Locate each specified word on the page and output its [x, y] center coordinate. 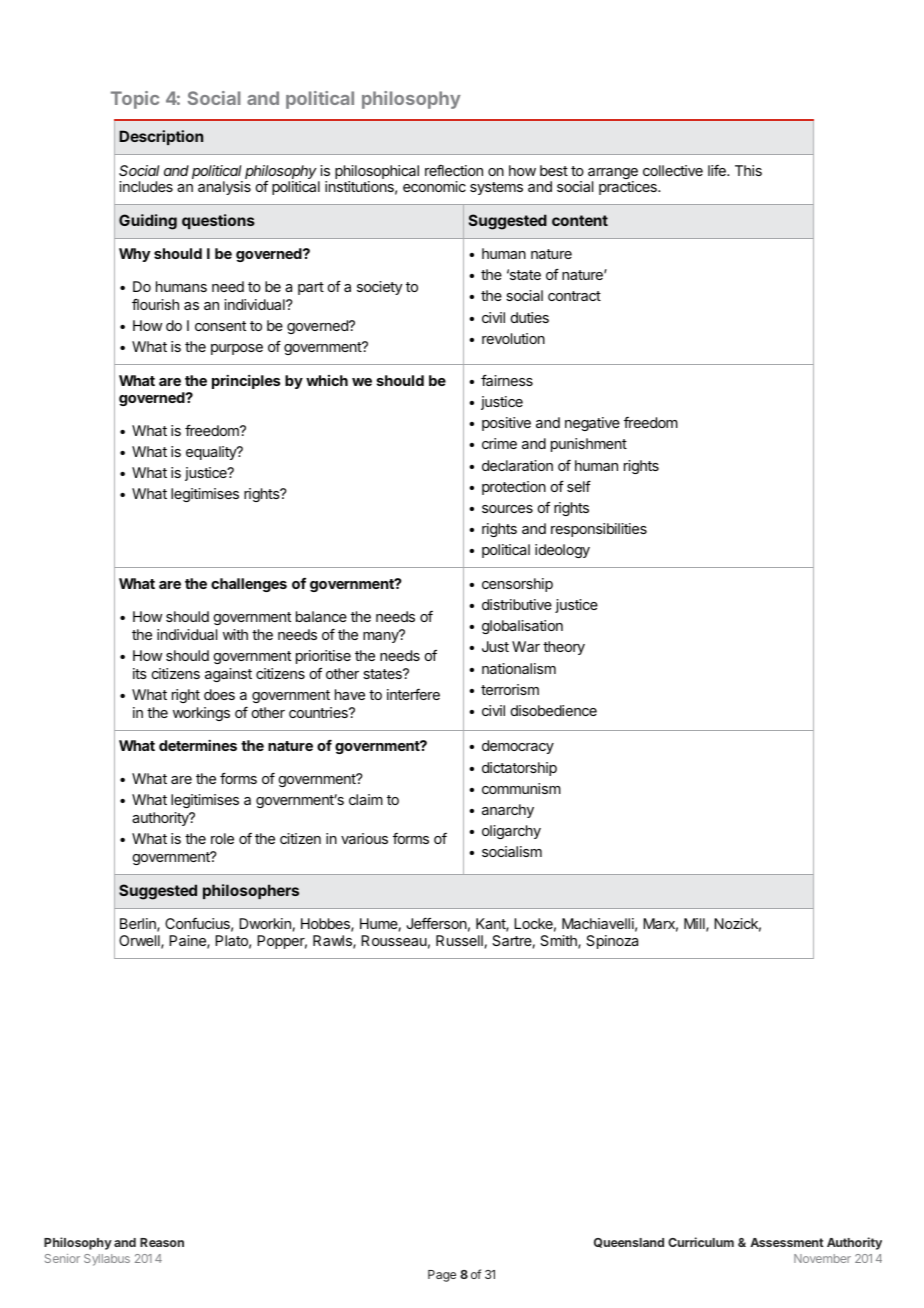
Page [442, 1276]
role [222, 838]
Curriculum [701, 1242]
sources [507, 509]
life [718, 170]
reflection [454, 170]
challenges [249, 585]
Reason [162, 1242]
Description [161, 137]
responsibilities [599, 530]
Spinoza [612, 942]
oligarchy [511, 832]
